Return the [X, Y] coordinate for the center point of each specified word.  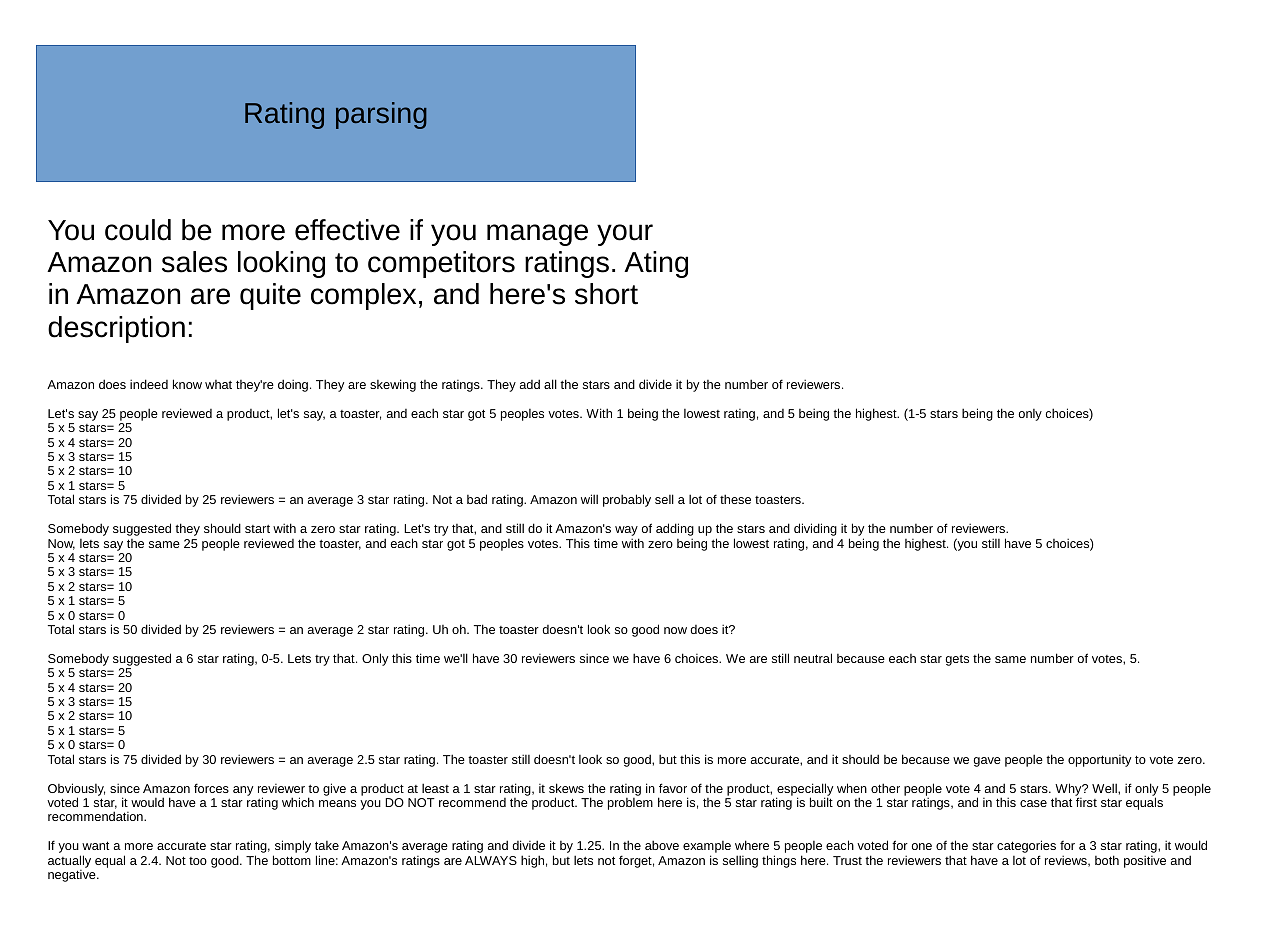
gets [957, 660]
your [625, 235]
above [662, 845]
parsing [381, 115]
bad [477, 499]
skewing [393, 385]
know [187, 384]
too [198, 861]
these [735, 499]
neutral [813, 658]
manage [537, 235]
